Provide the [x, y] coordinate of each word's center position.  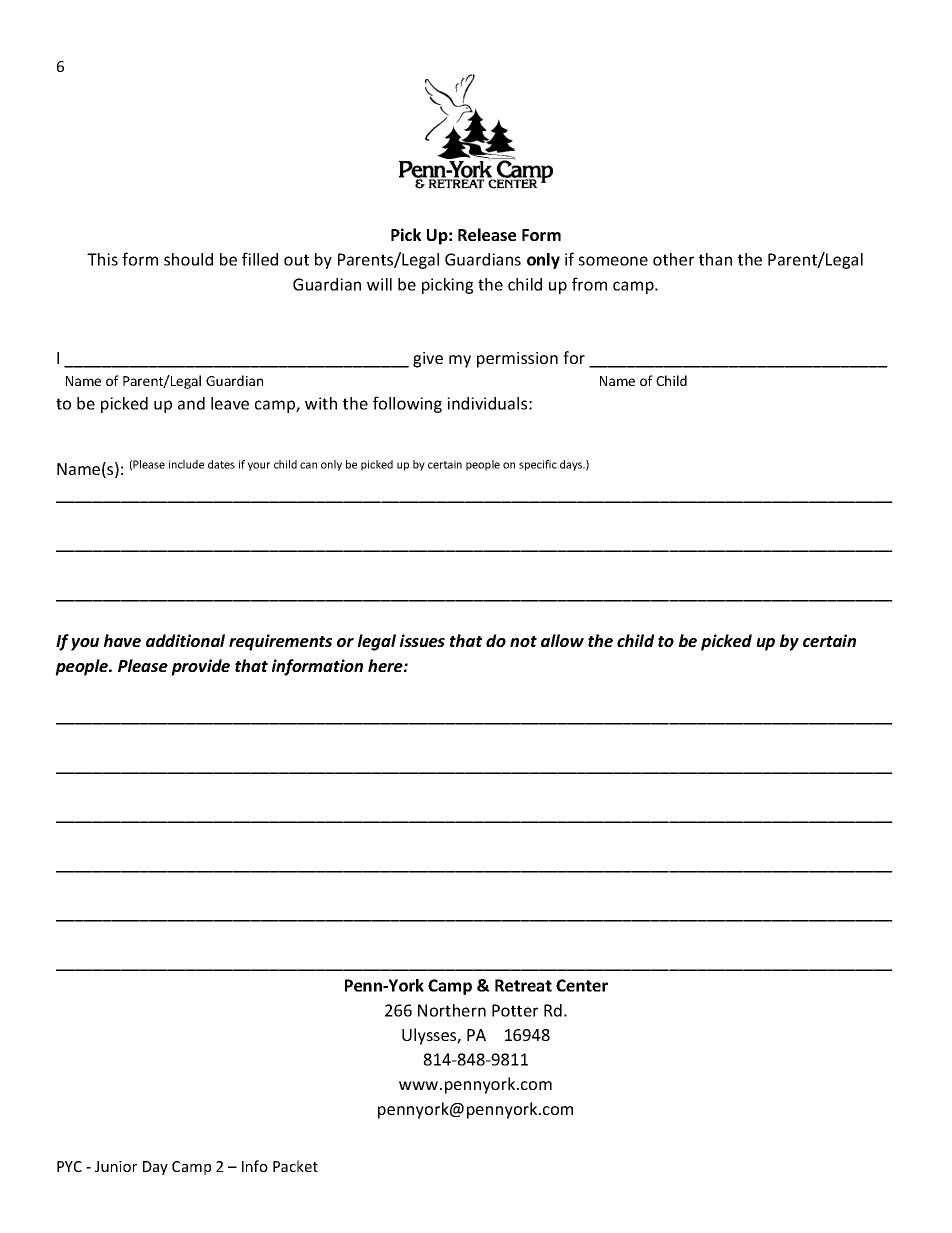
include [186, 464]
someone [613, 261]
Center [582, 985]
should [188, 259]
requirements [280, 642]
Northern [452, 1010]
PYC [69, 1166]
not [523, 641]
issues [422, 640]
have [122, 640]
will [379, 284]
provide [200, 667]
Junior [116, 1166]
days [572, 465]
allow [562, 640]
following [407, 404]
